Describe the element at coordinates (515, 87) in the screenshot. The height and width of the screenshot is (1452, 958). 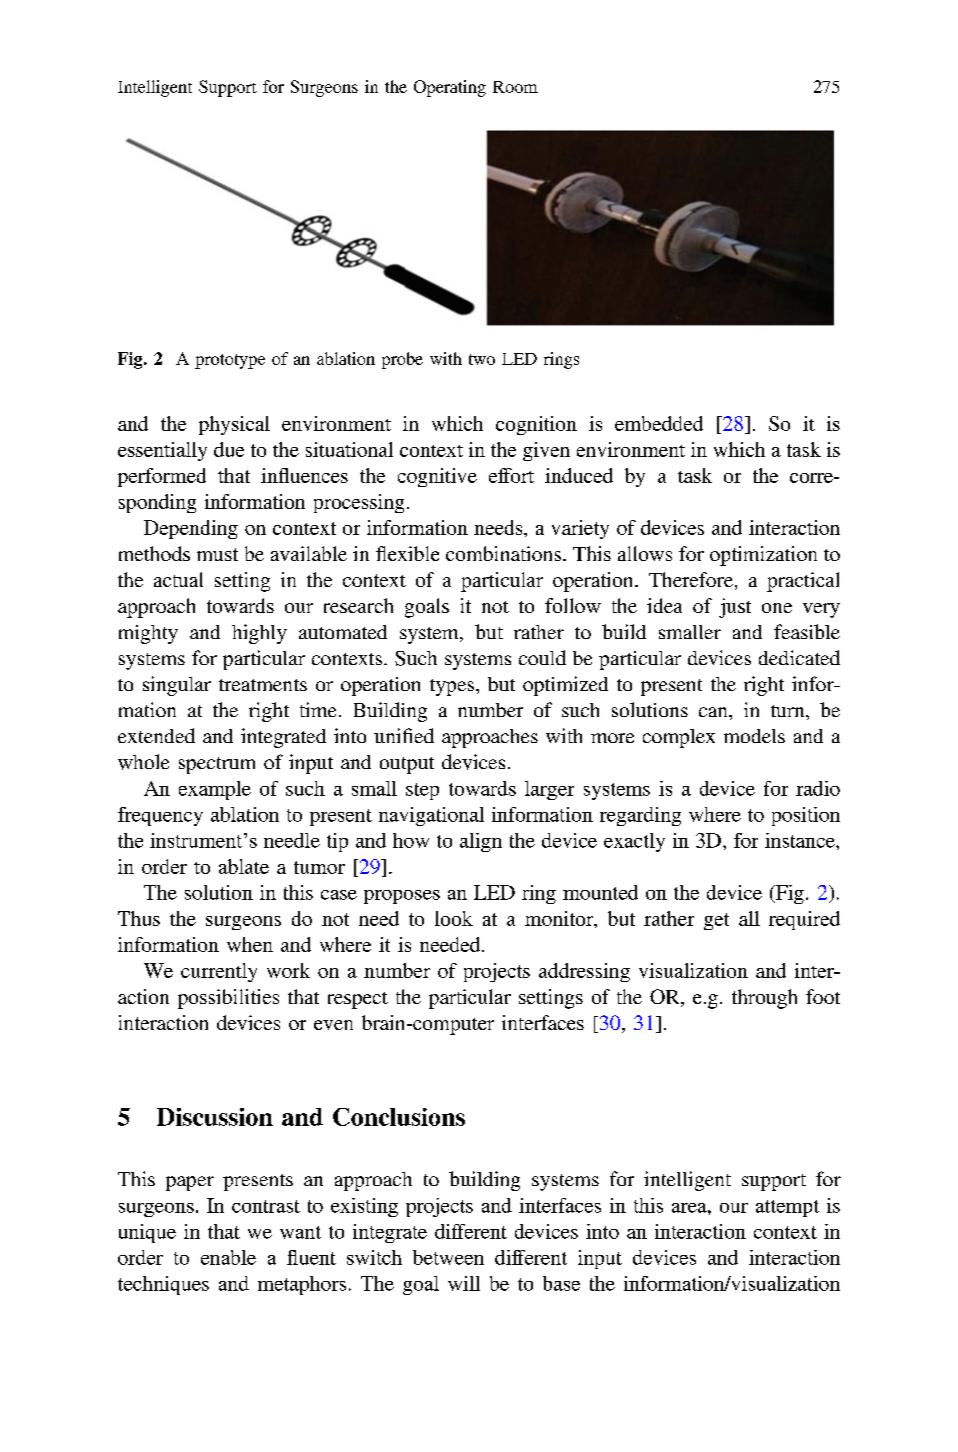
I see `Room` at that location.
